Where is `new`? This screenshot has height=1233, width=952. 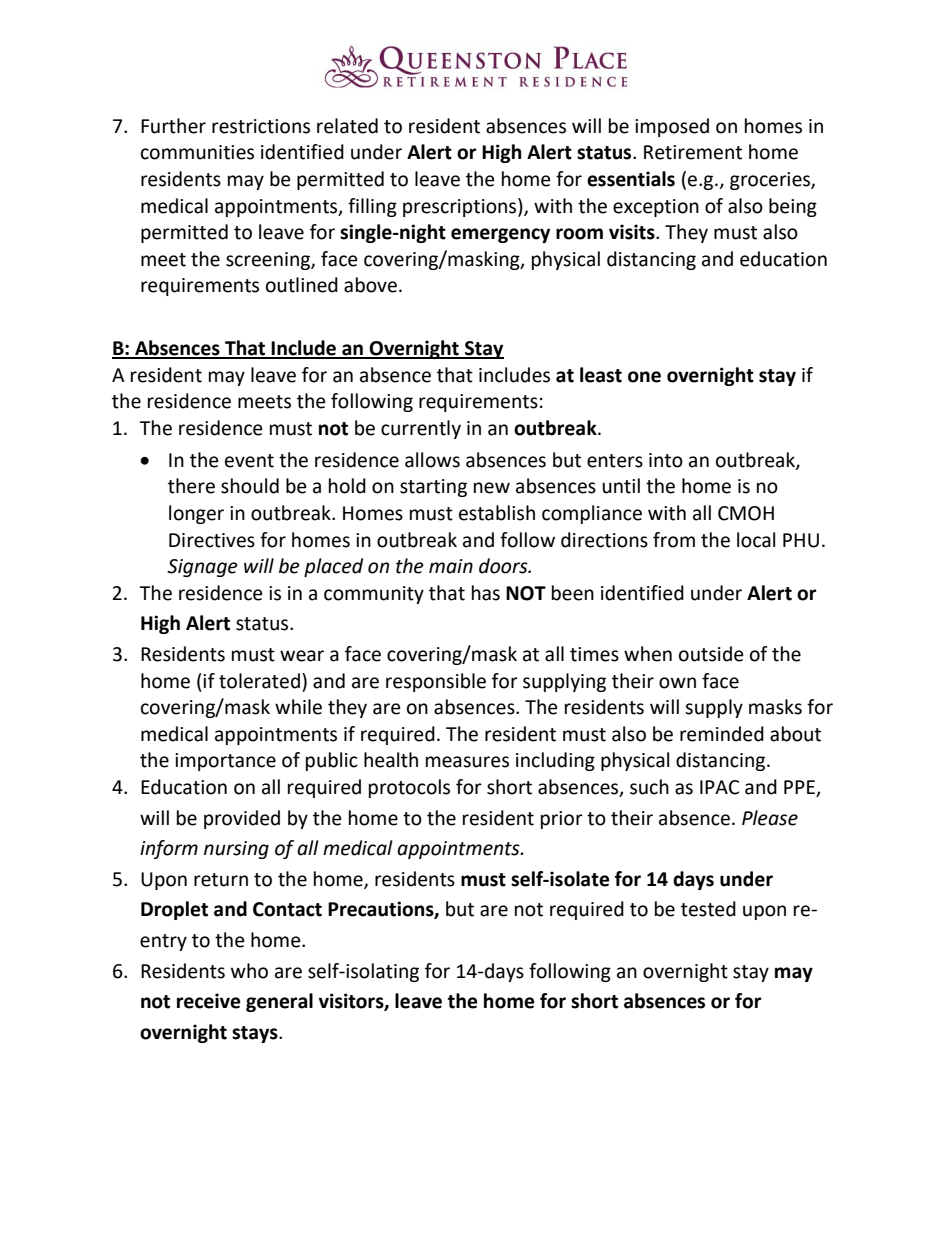
new is located at coordinates (492, 488).
